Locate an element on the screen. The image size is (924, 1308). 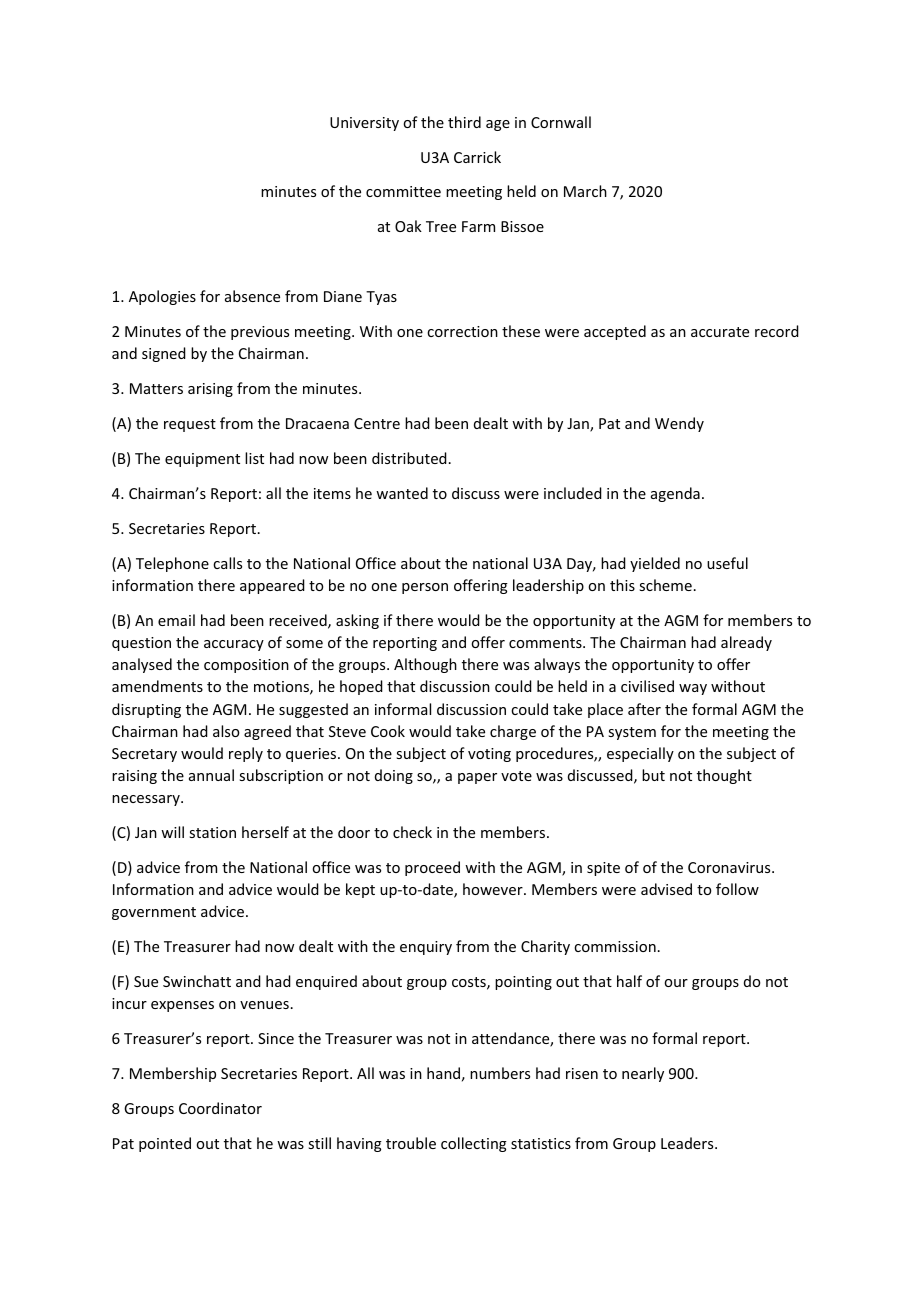
Coordinator is located at coordinates (220, 1108).
